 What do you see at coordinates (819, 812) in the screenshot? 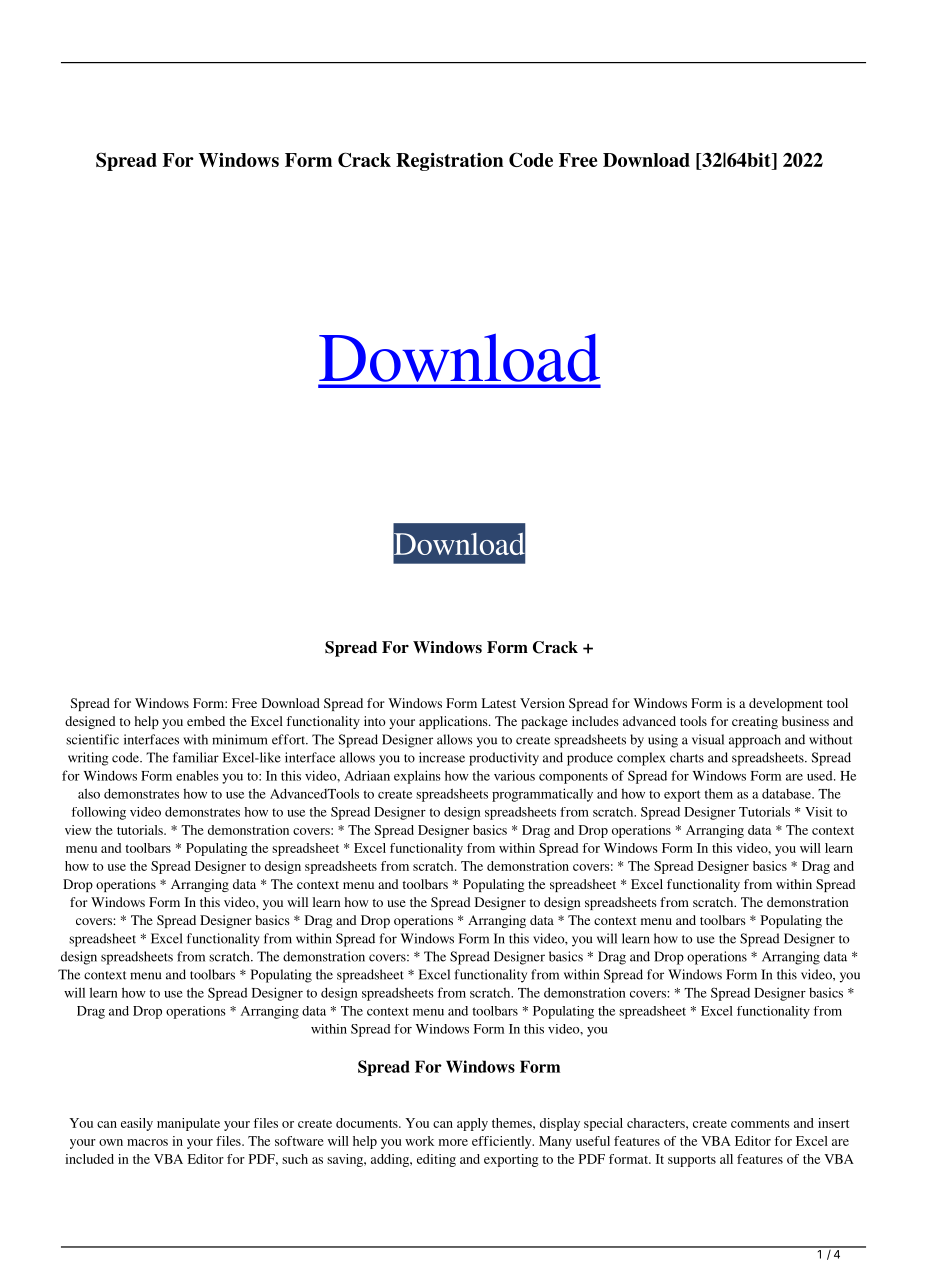
I see `Visit` at bounding box center [819, 812].
